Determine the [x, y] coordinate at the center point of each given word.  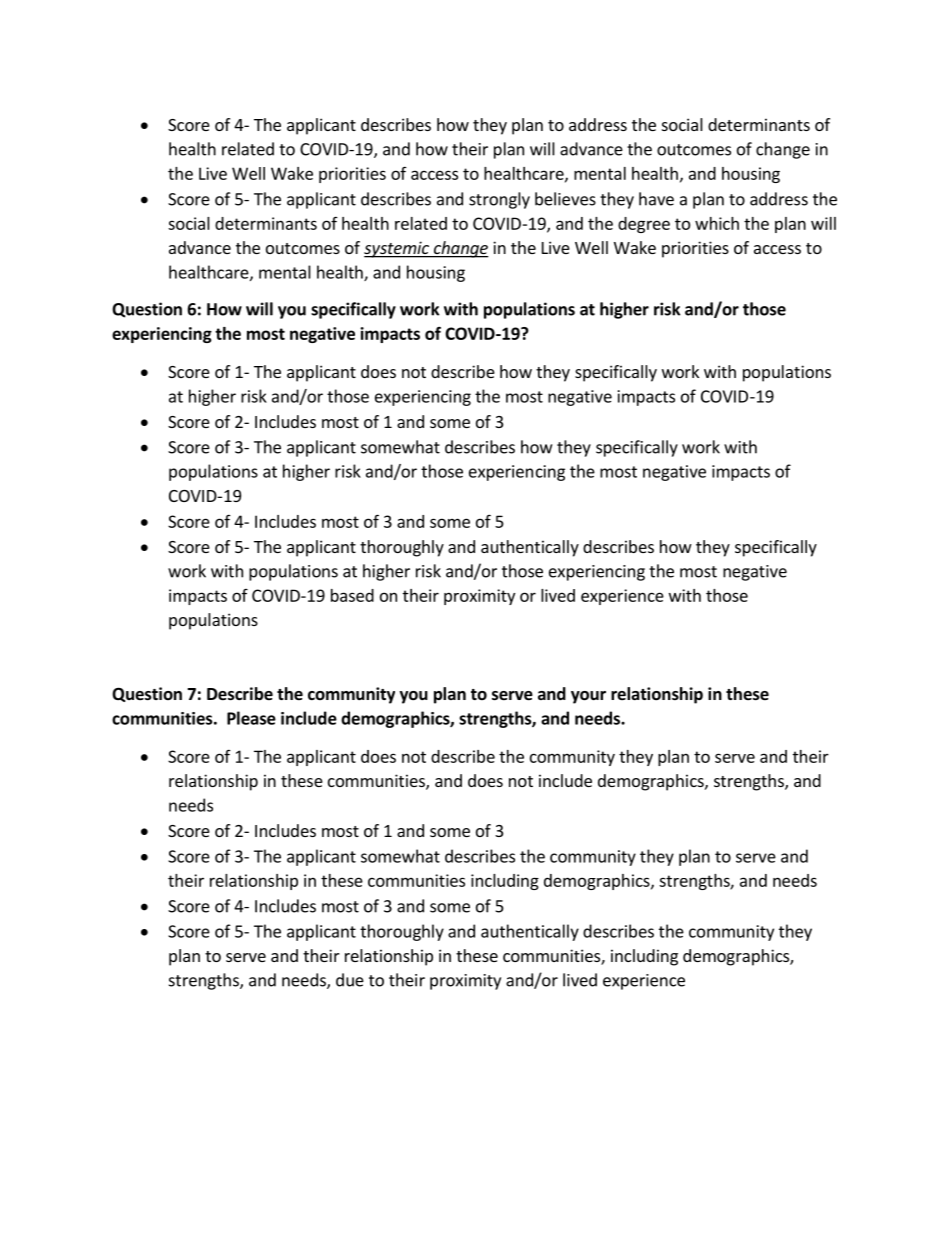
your [588, 697]
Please [251, 718]
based [352, 595]
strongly [499, 200]
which [717, 223]
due [350, 980]
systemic [398, 249]
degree [644, 225]
